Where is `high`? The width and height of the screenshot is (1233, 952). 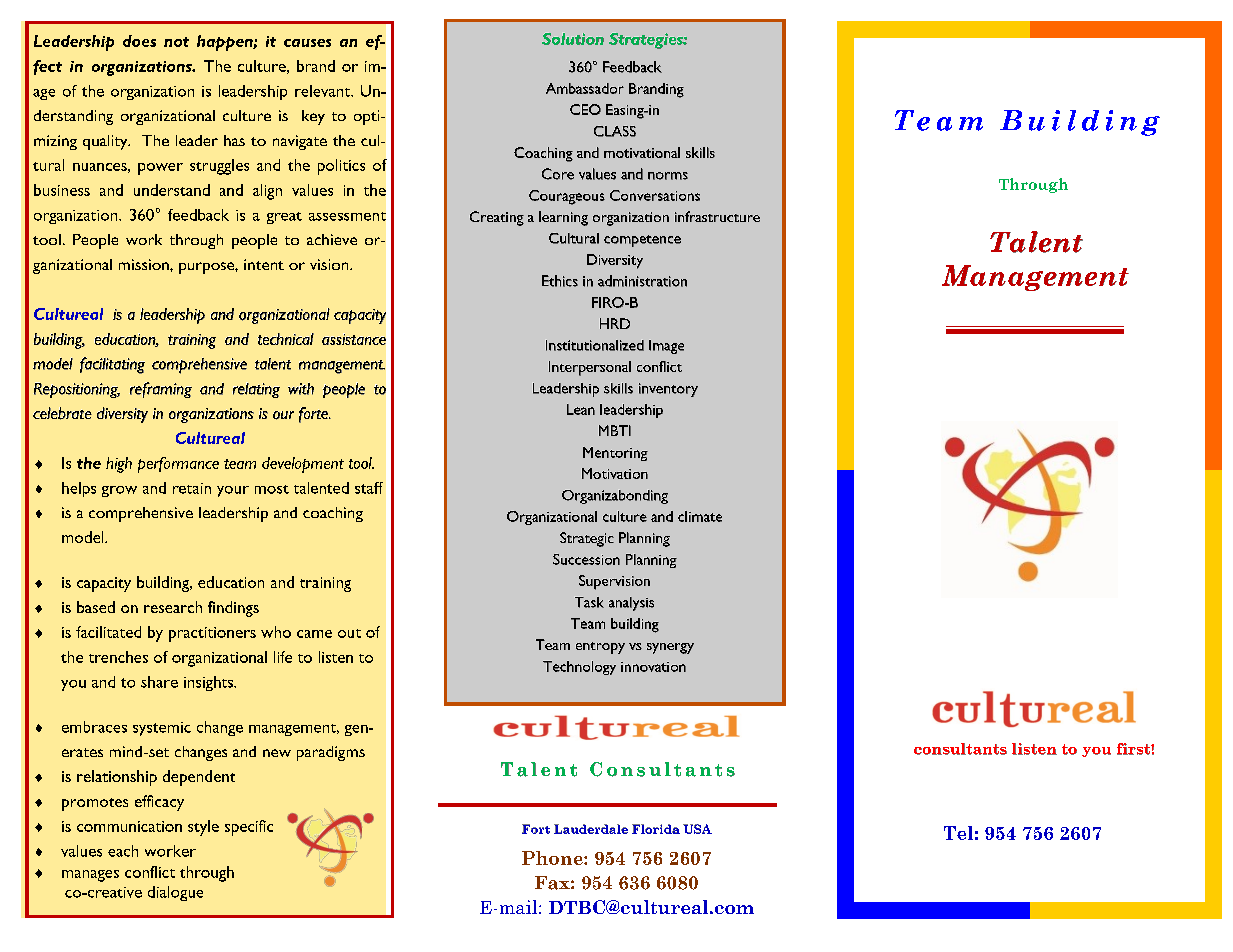
high is located at coordinates (119, 465).
